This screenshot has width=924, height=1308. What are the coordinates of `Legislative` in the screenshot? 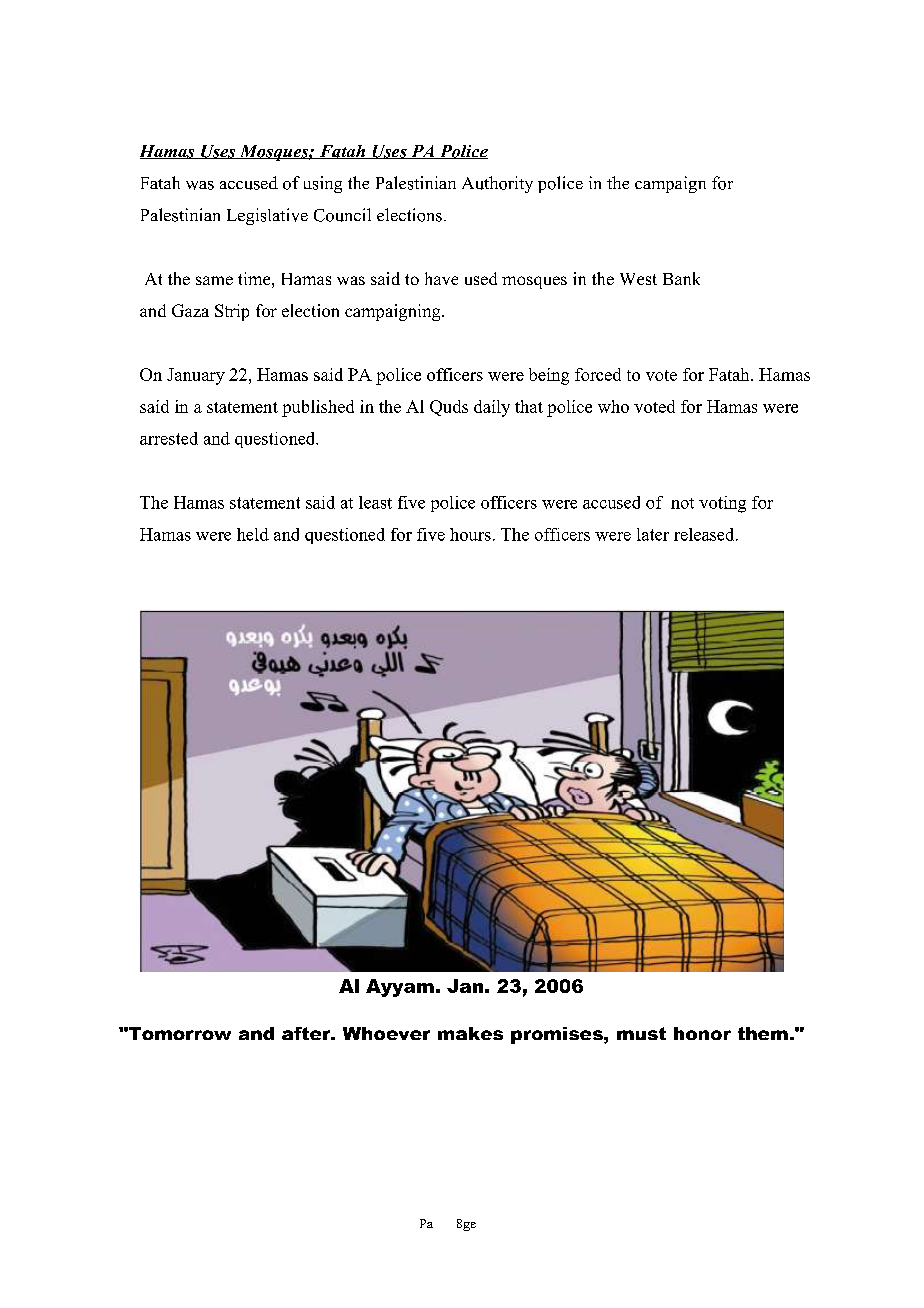 It's located at (267, 216).
